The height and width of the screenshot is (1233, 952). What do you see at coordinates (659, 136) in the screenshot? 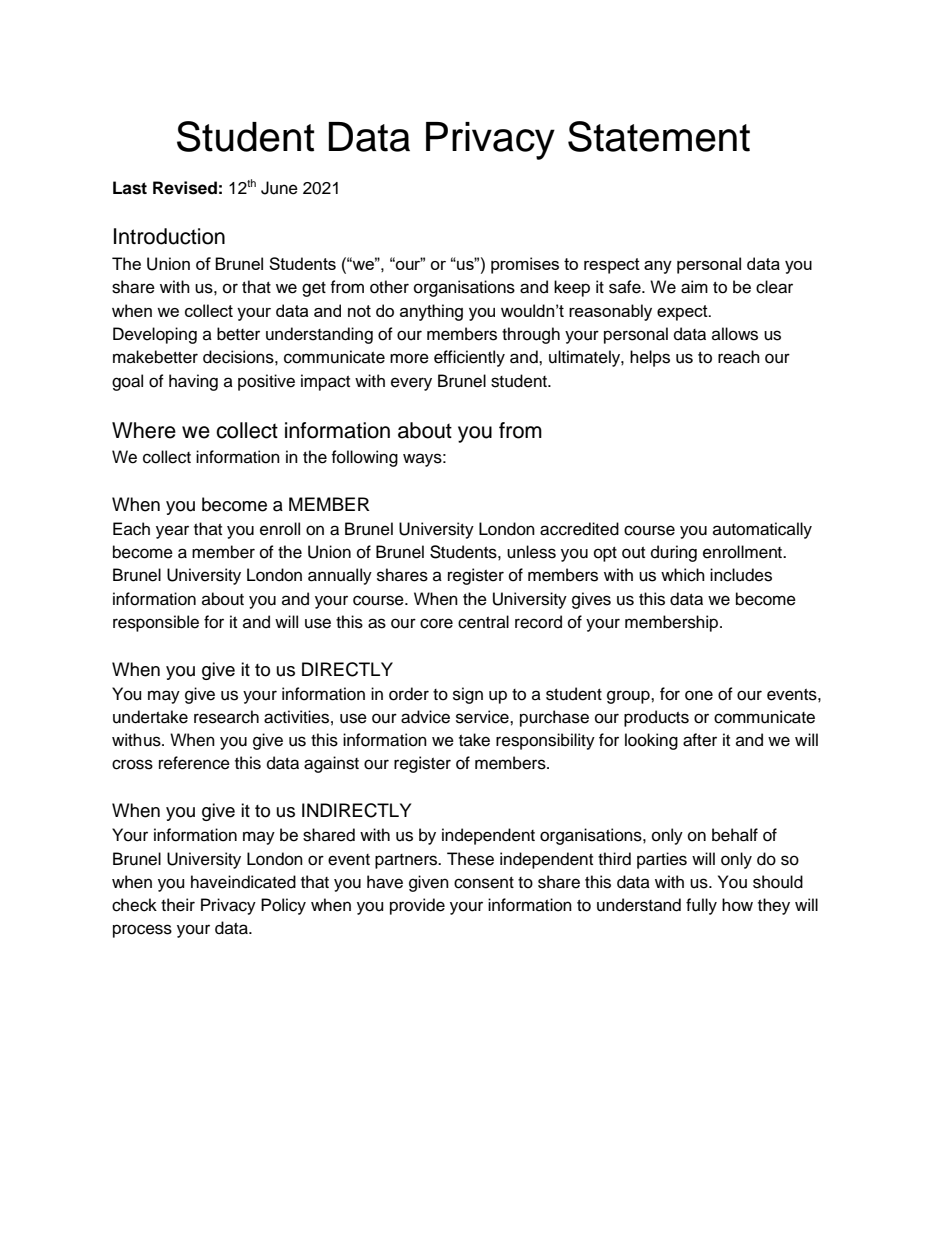
I see `Statement` at bounding box center [659, 136].
